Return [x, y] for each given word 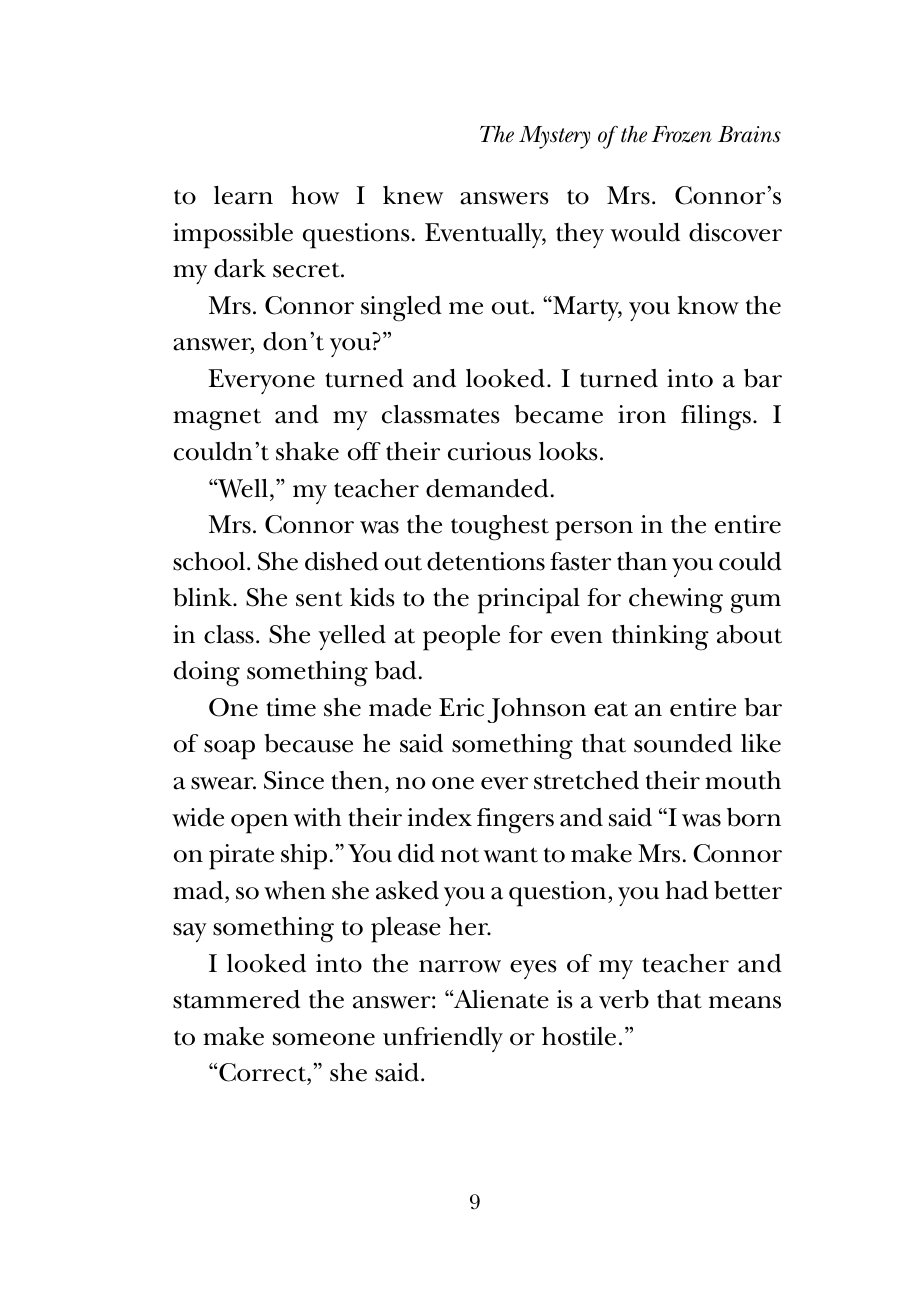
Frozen [681, 134]
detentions [486, 561]
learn [243, 195]
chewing [676, 601]
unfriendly [443, 1039]
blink [203, 597]
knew [413, 195]
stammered [236, 999]
